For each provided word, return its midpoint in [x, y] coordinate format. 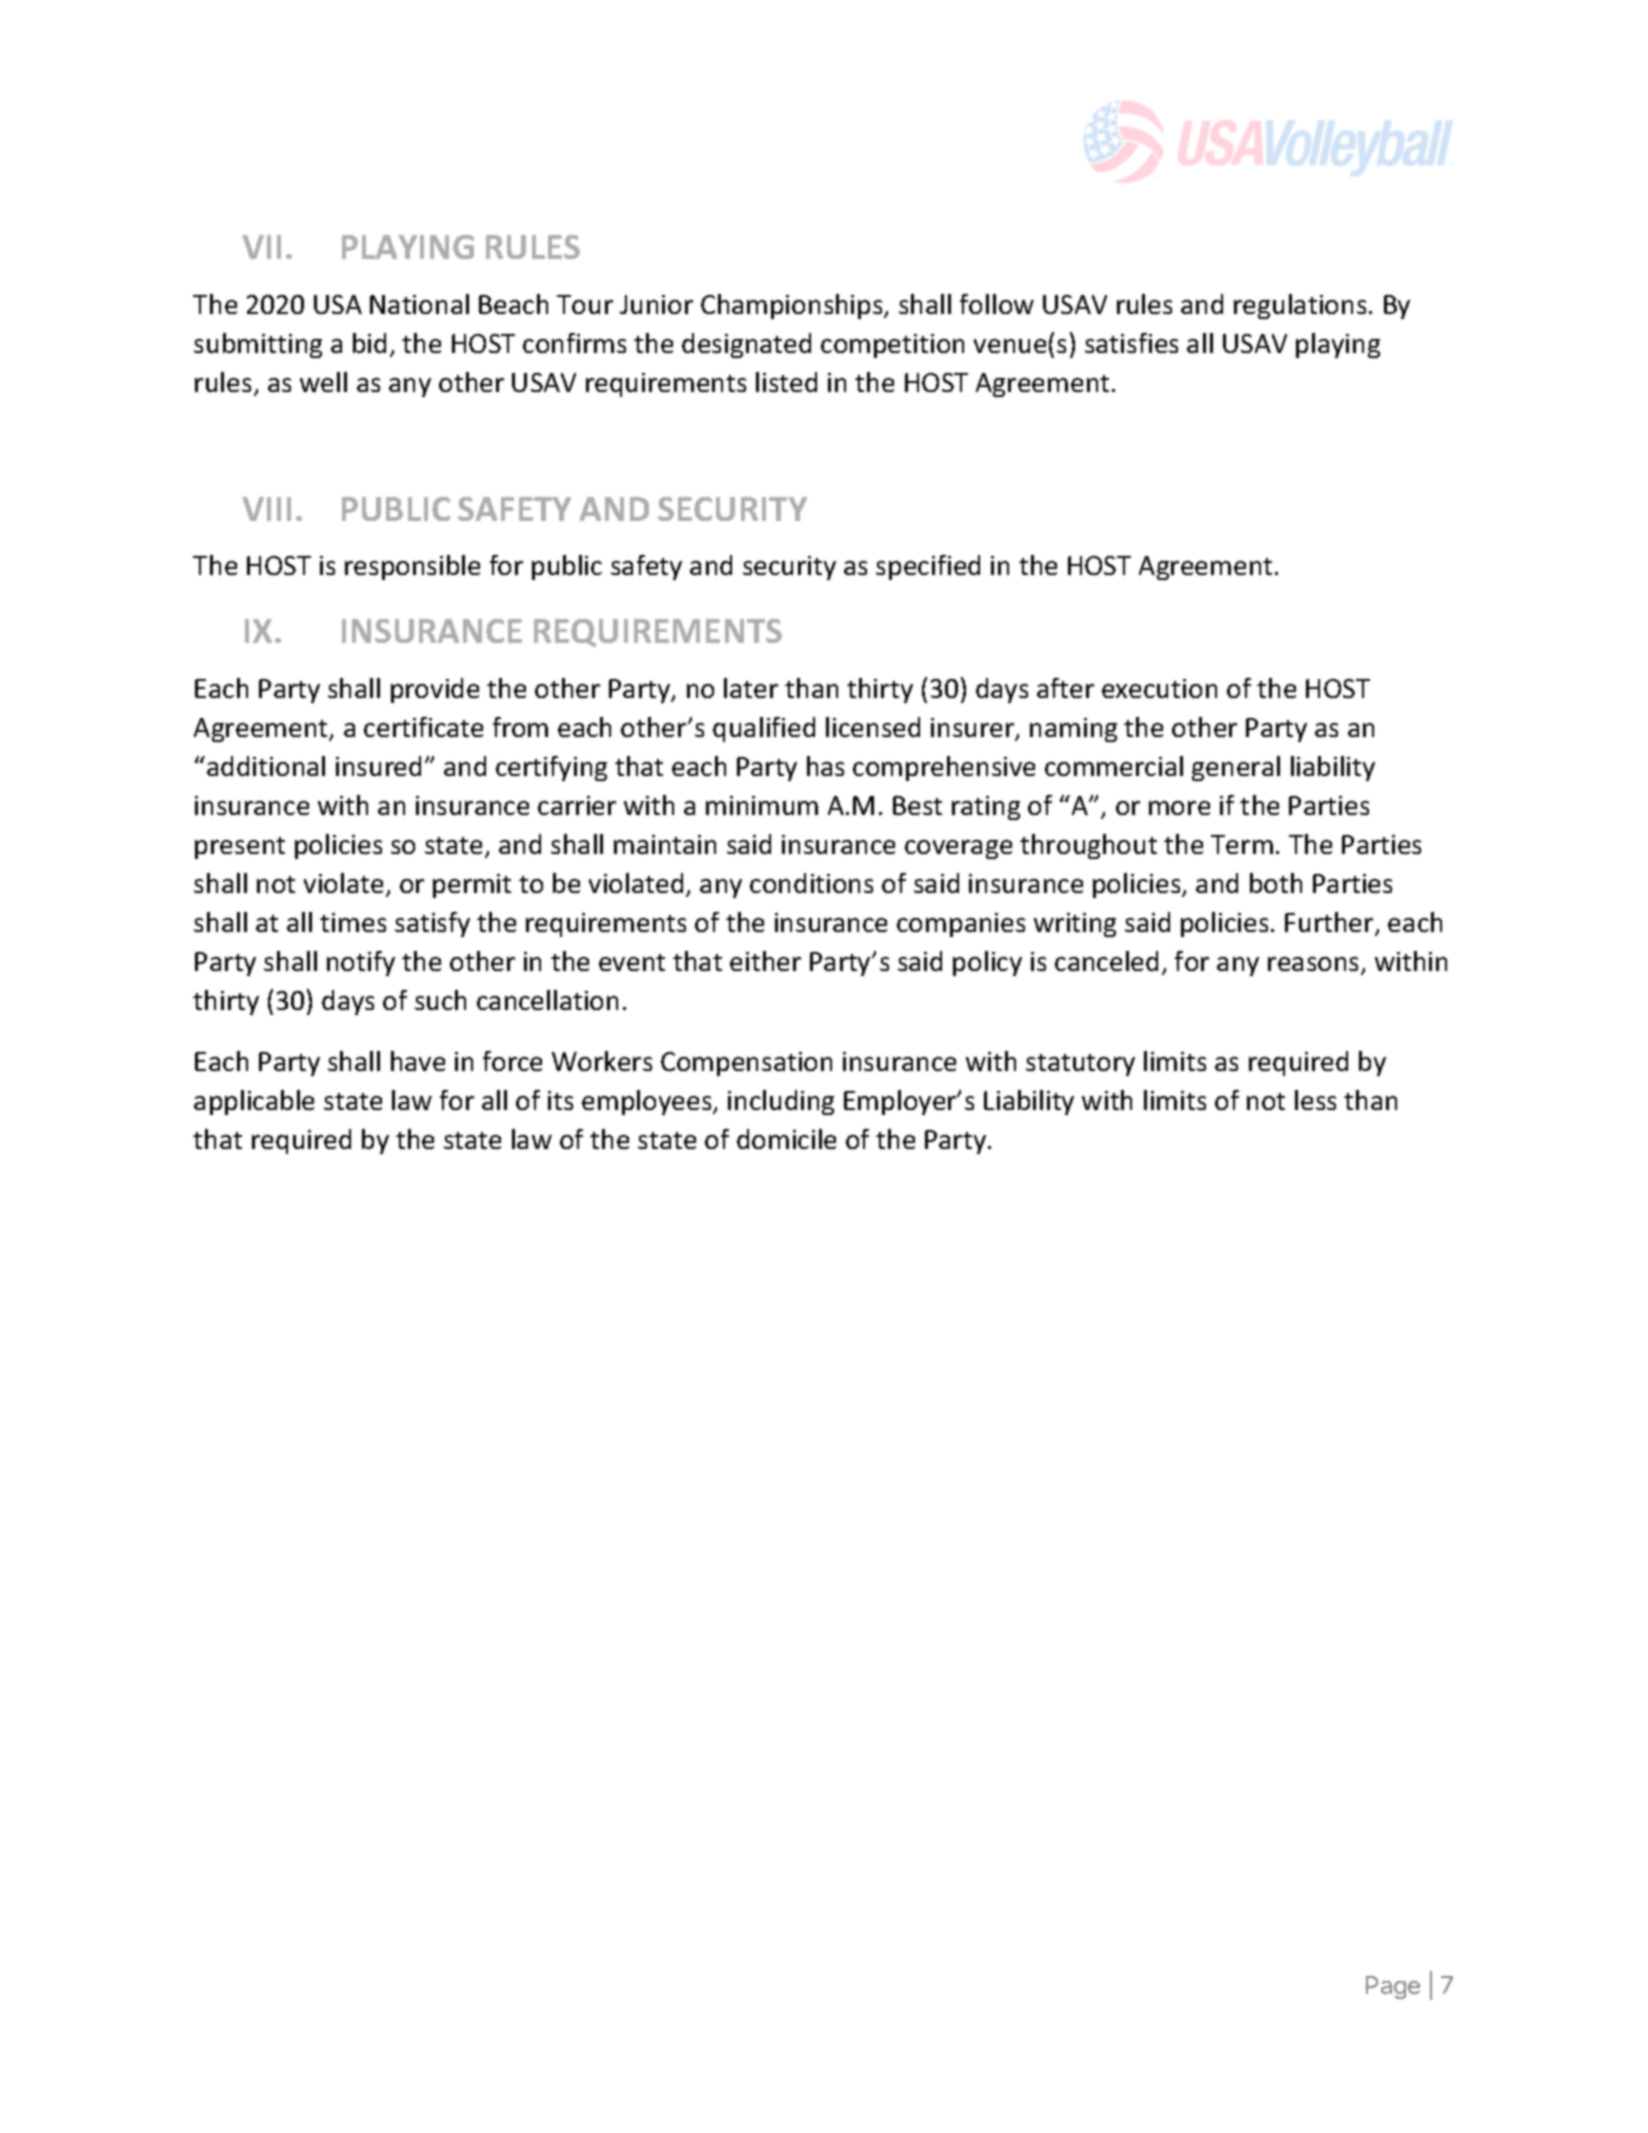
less [1315, 1100]
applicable [254, 1102]
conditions [811, 883]
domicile [786, 1139]
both [1276, 883]
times [353, 922]
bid [369, 343]
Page [1393, 1987]
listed [786, 382]
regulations [1300, 306]
